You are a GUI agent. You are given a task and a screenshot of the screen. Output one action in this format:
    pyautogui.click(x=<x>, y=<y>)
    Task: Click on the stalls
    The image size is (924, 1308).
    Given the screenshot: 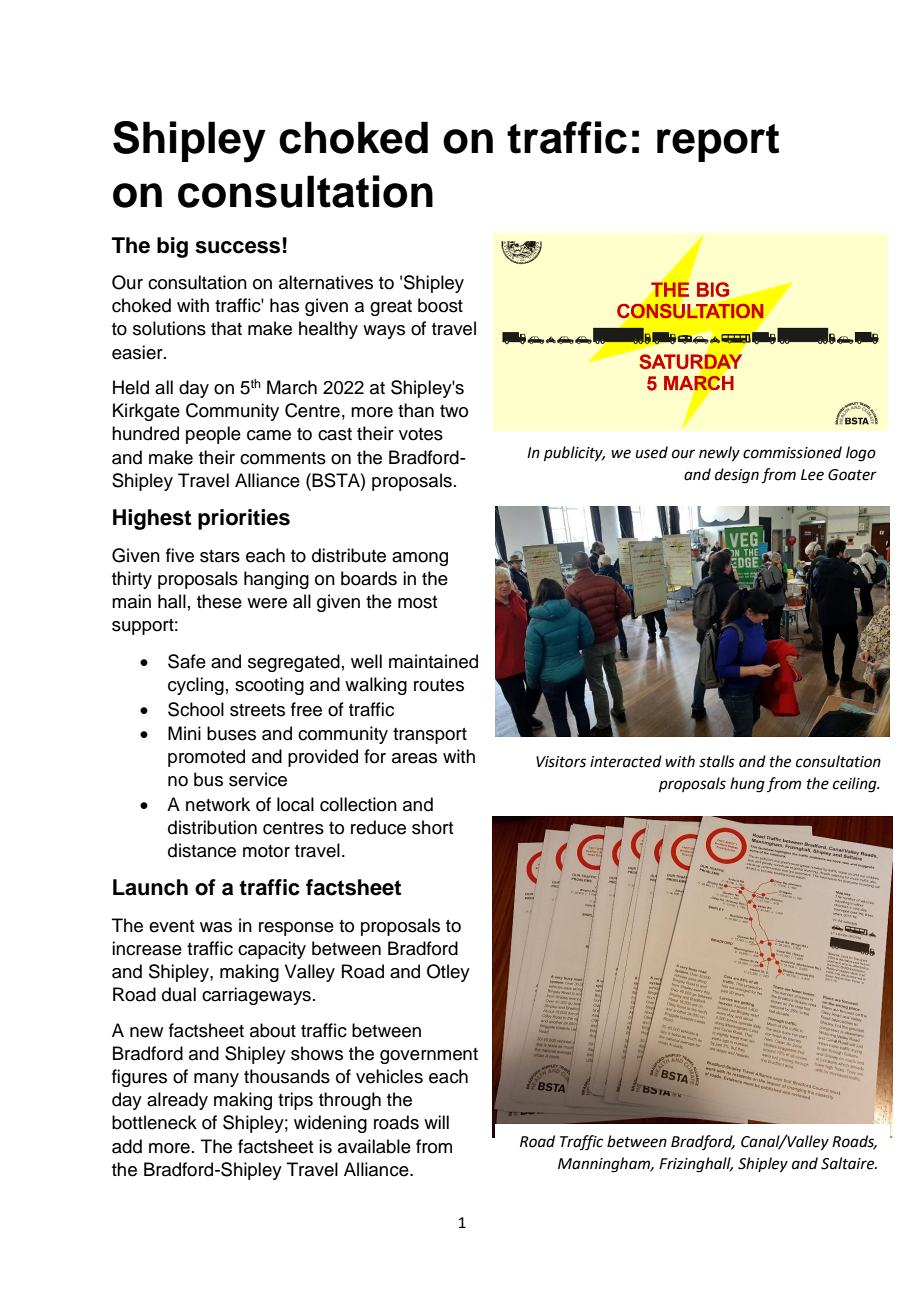 What is the action you would take?
    pyautogui.click(x=717, y=761)
